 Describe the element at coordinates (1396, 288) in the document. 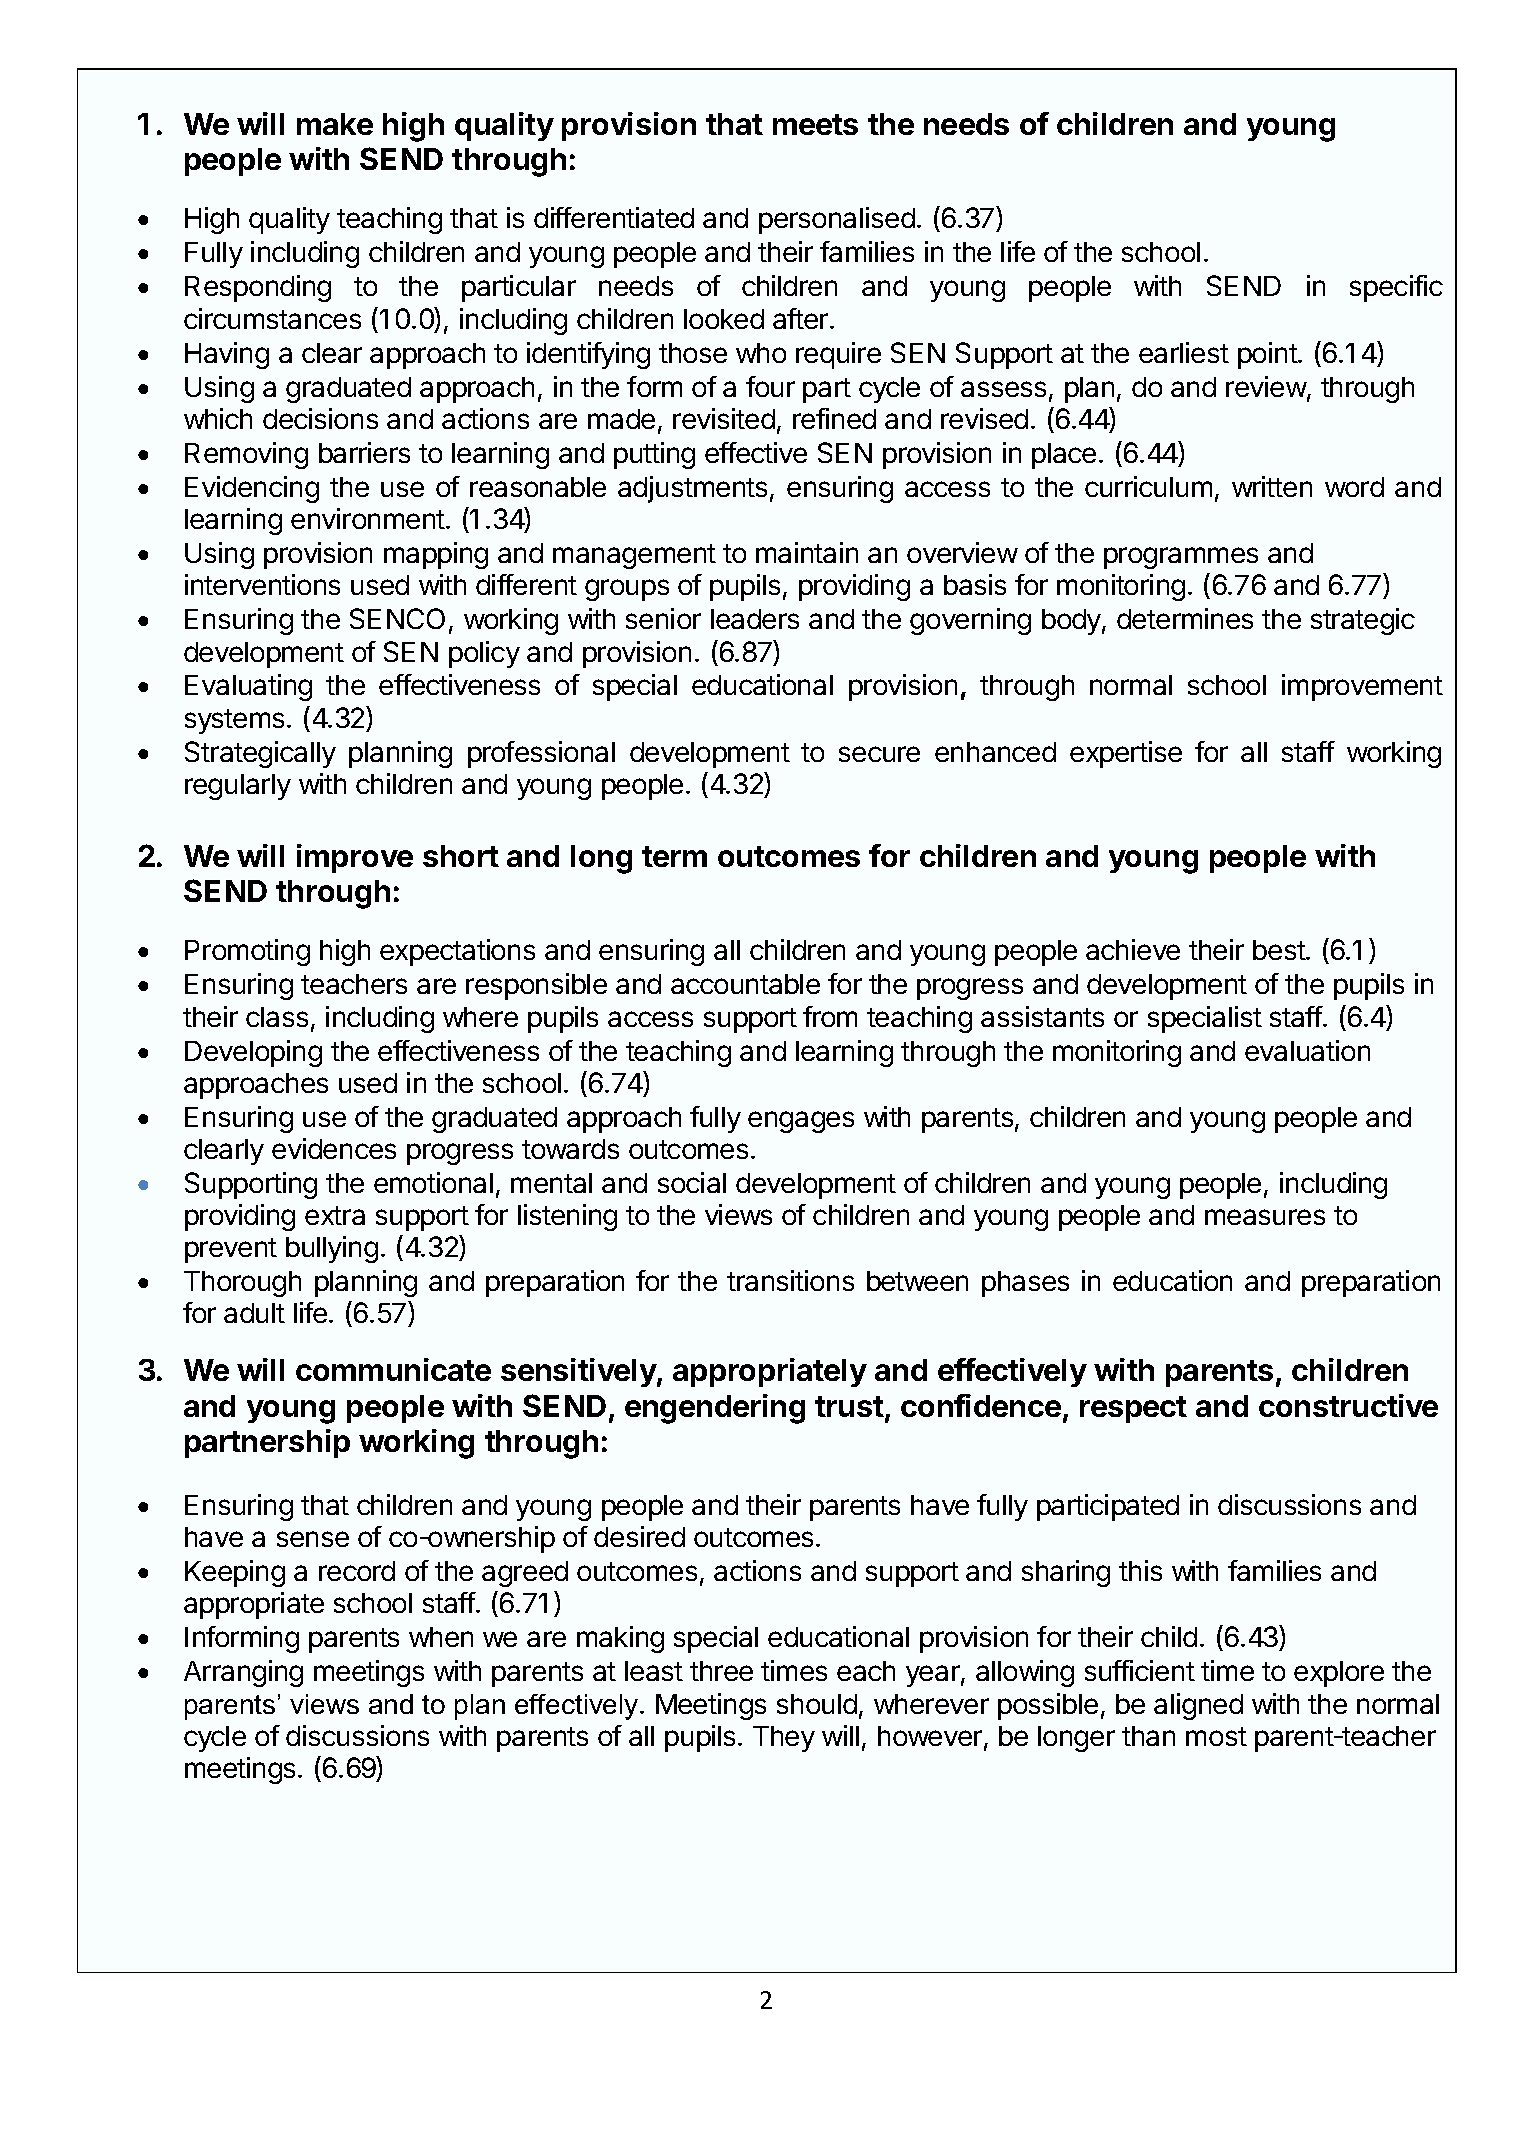

I see `specific` at that location.
